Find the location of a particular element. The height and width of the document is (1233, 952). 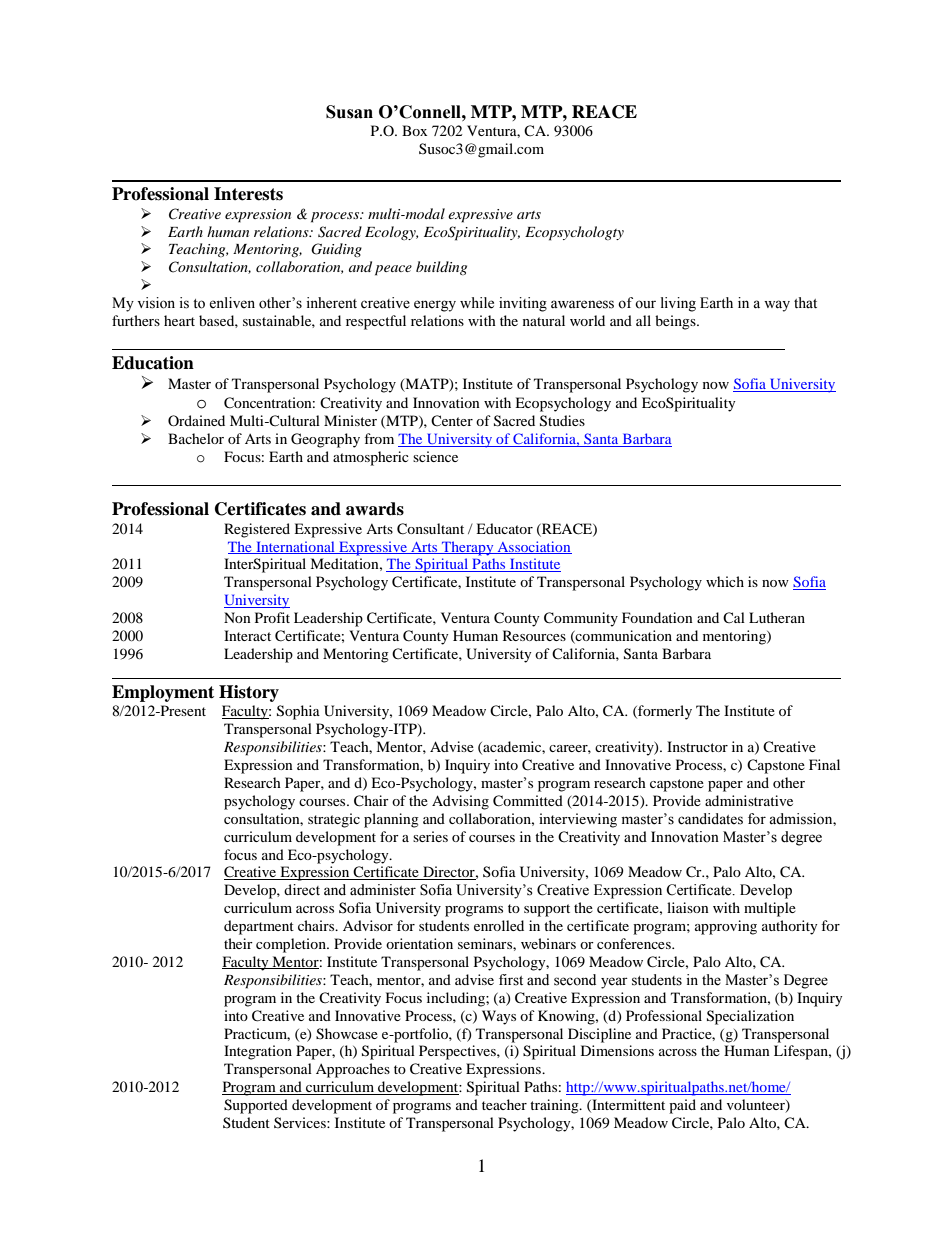

training is located at coordinates (555, 1106).
